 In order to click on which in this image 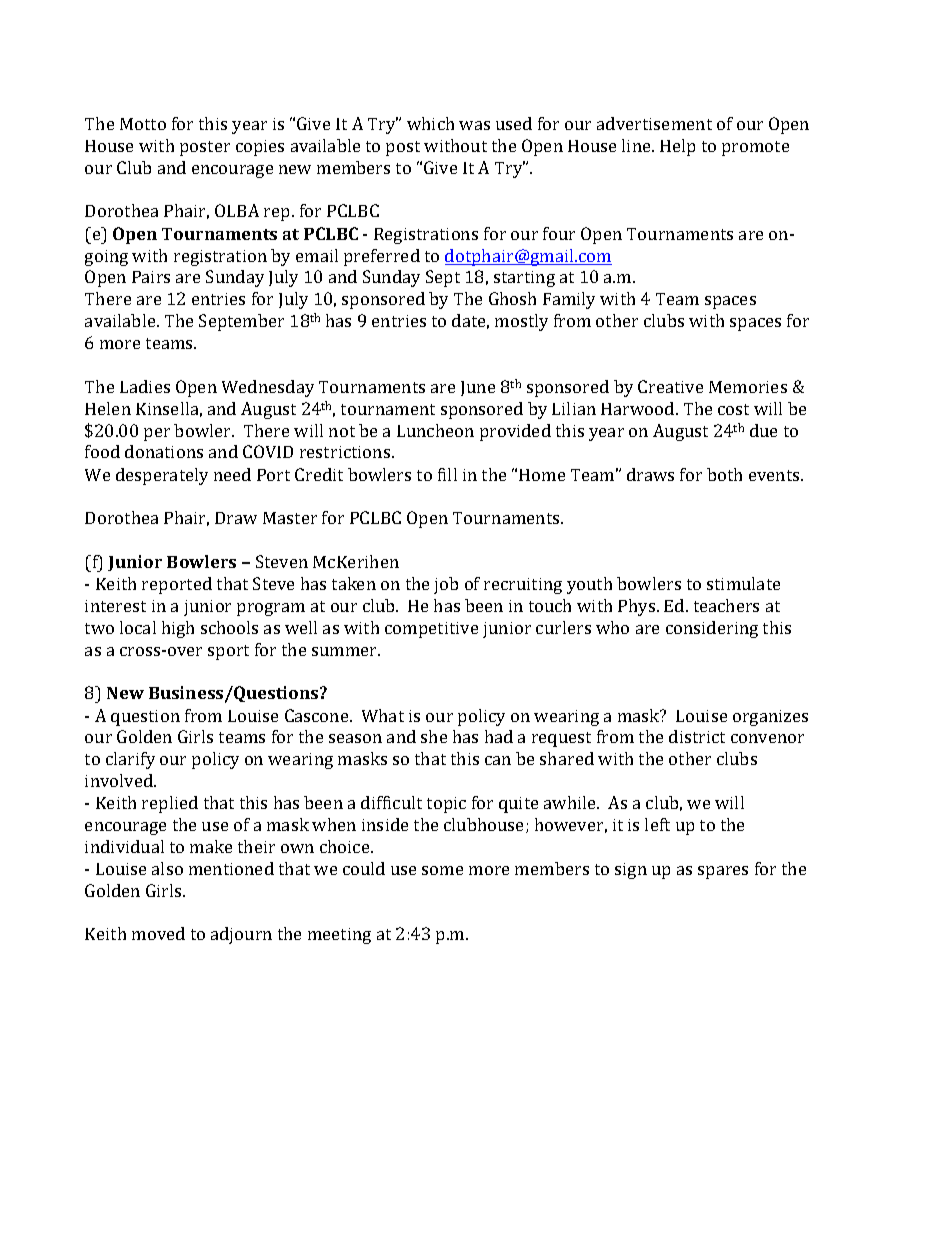, I will do `click(430, 123)`.
